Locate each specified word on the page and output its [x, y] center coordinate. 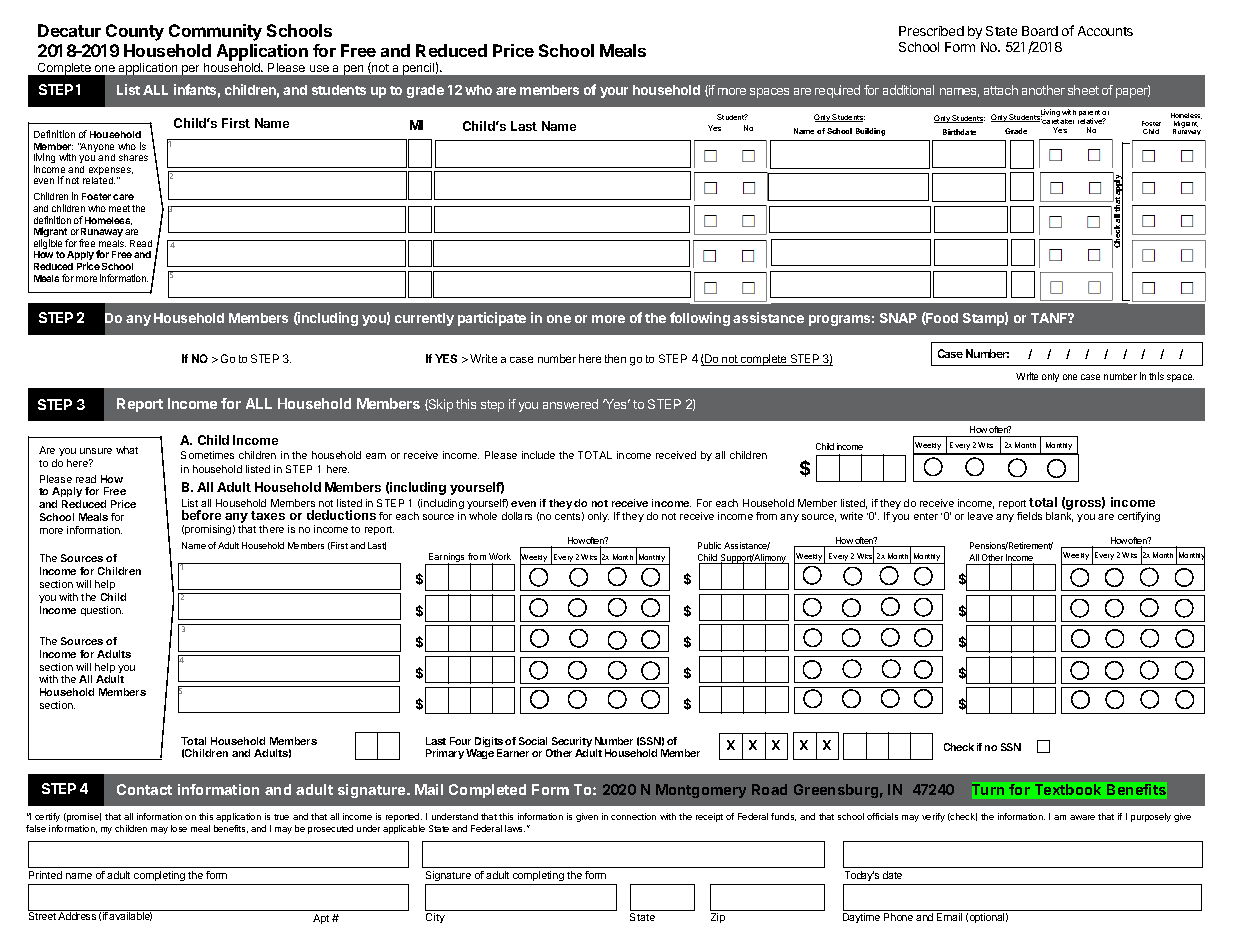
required [837, 91]
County [135, 32]
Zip [718, 918]
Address [77, 916]
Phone [898, 917]
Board [1040, 31]
